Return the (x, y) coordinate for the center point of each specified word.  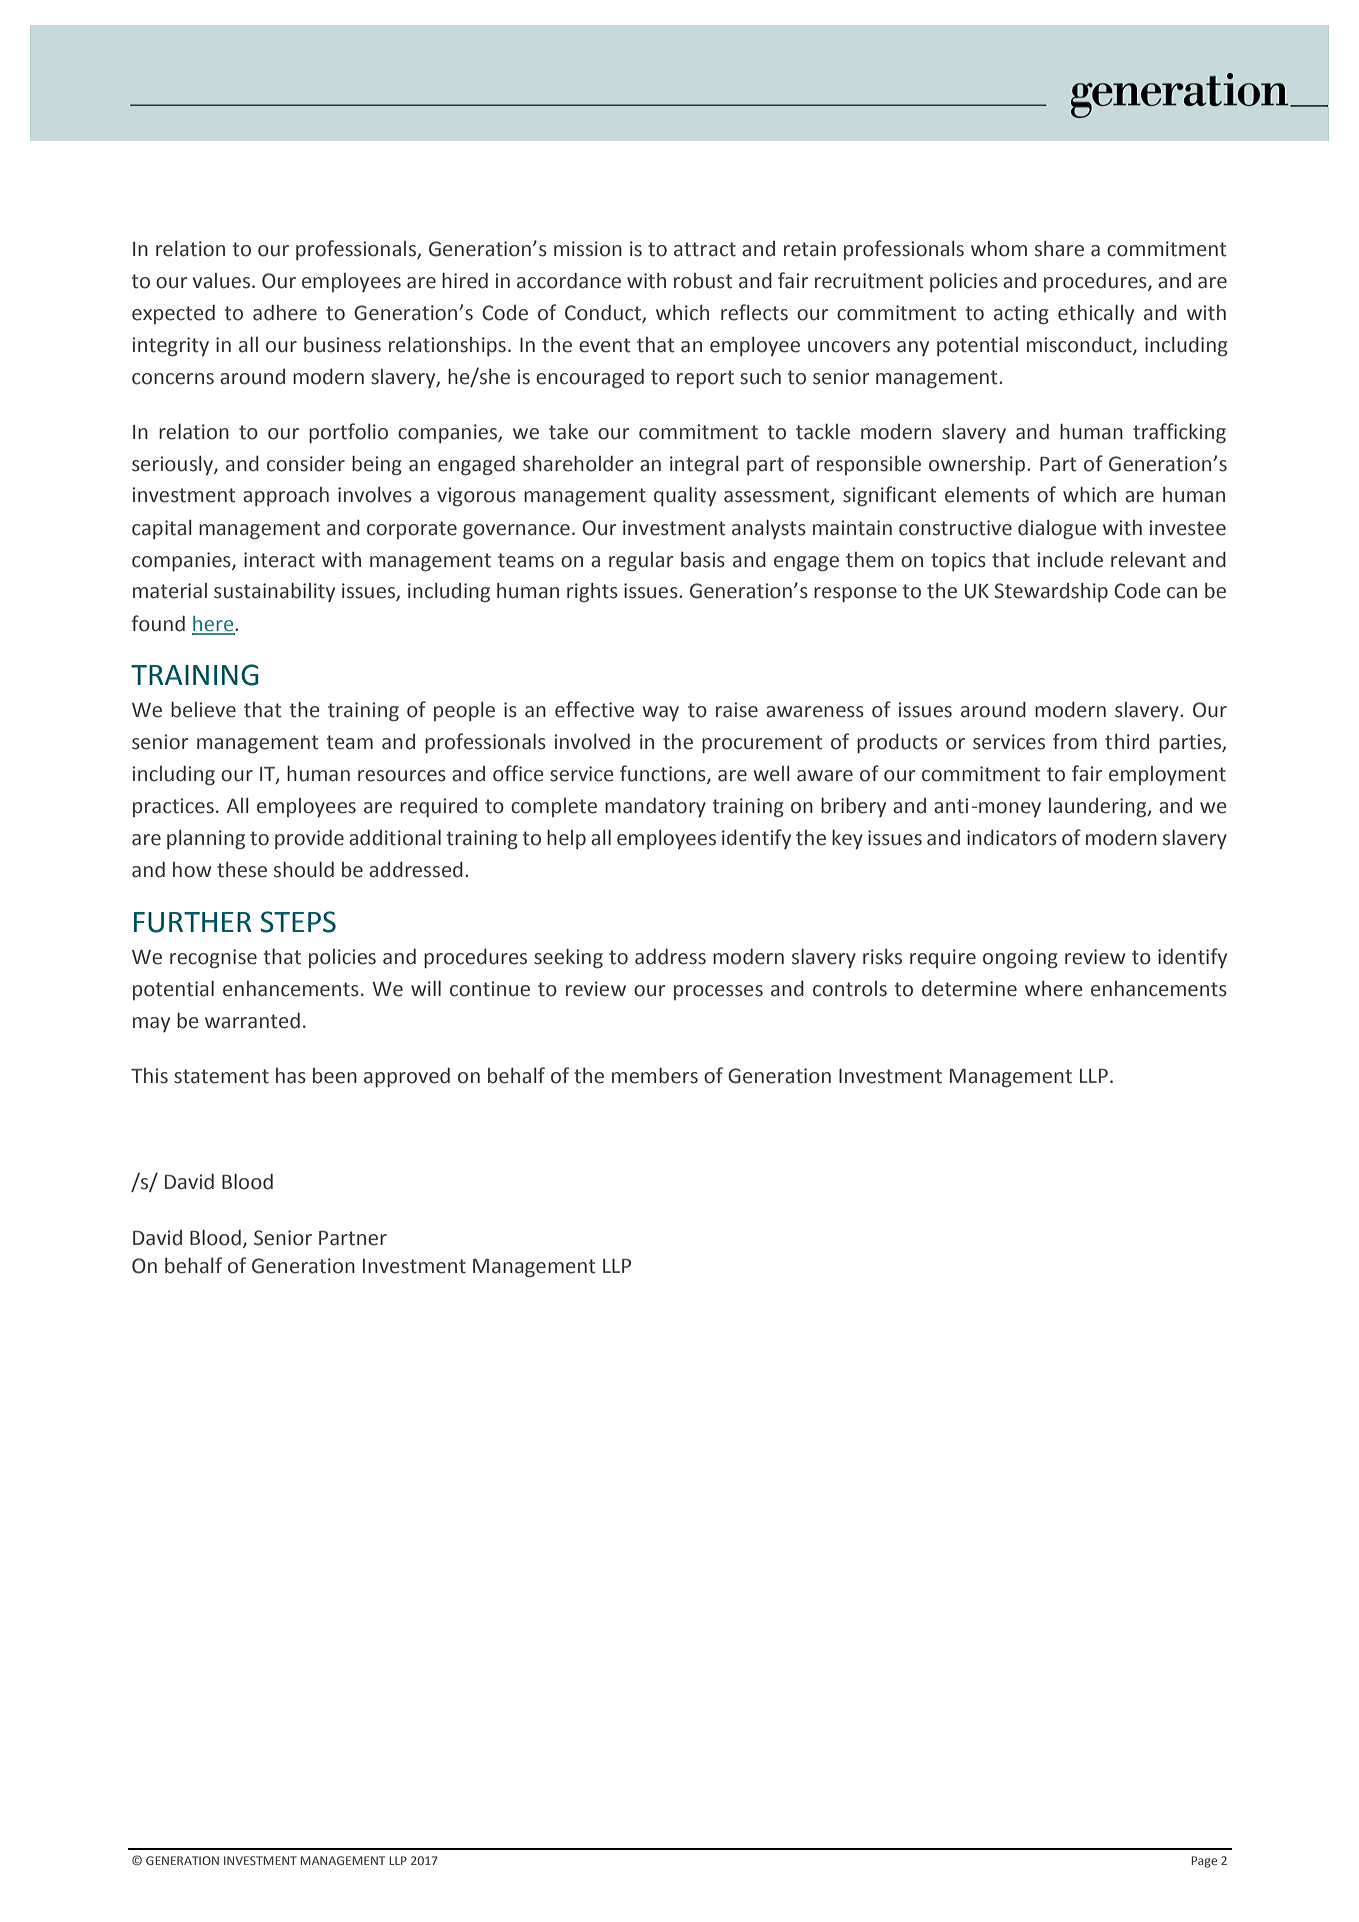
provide (309, 839)
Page (1204, 1862)
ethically (1096, 314)
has (291, 1076)
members (655, 1076)
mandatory (655, 807)
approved (407, 1077)
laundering (1099, 808)
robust (703, 281)
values (223, 281)
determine (969, 989)
